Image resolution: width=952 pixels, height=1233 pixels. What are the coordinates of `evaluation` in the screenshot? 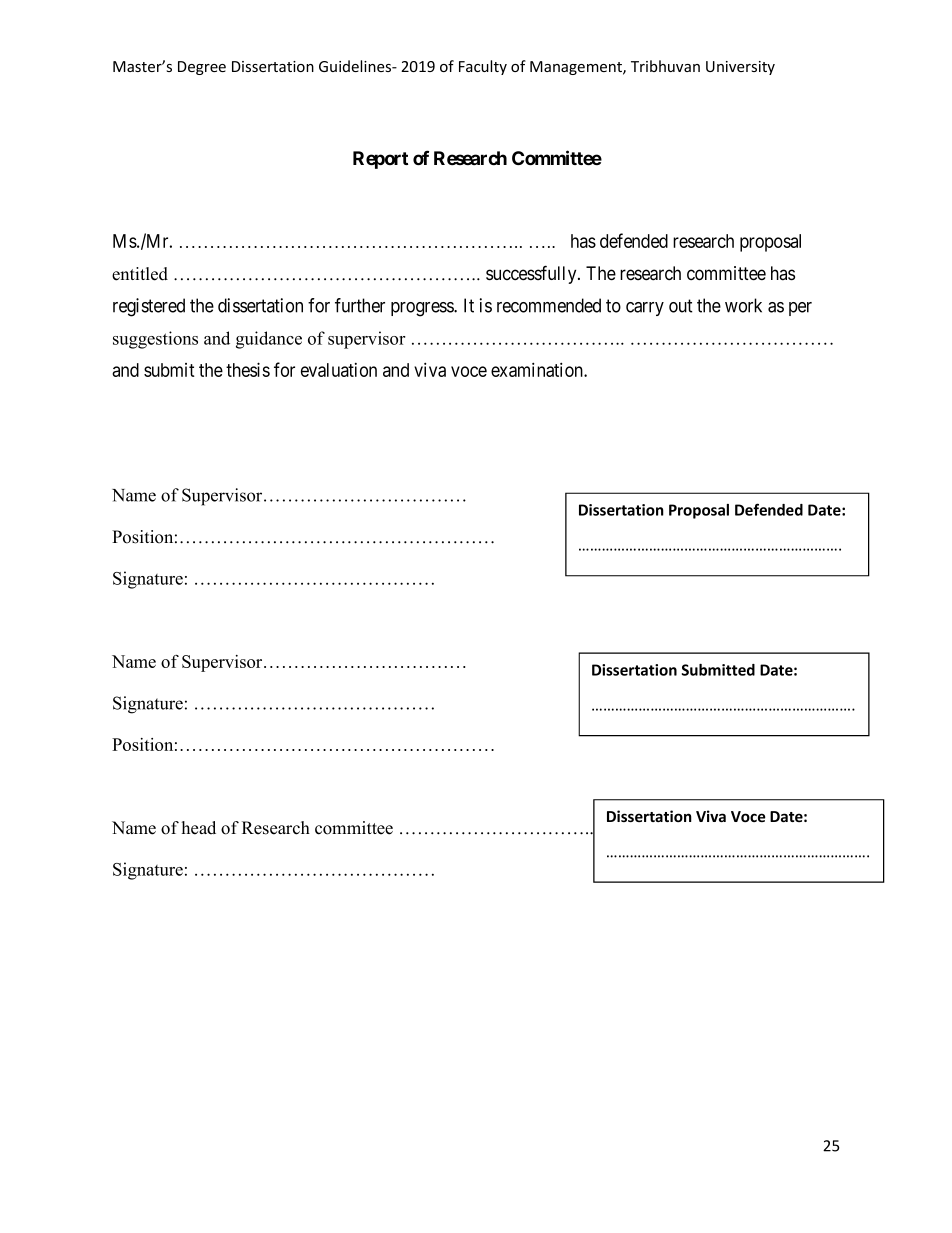 It's located at (339, 370).
